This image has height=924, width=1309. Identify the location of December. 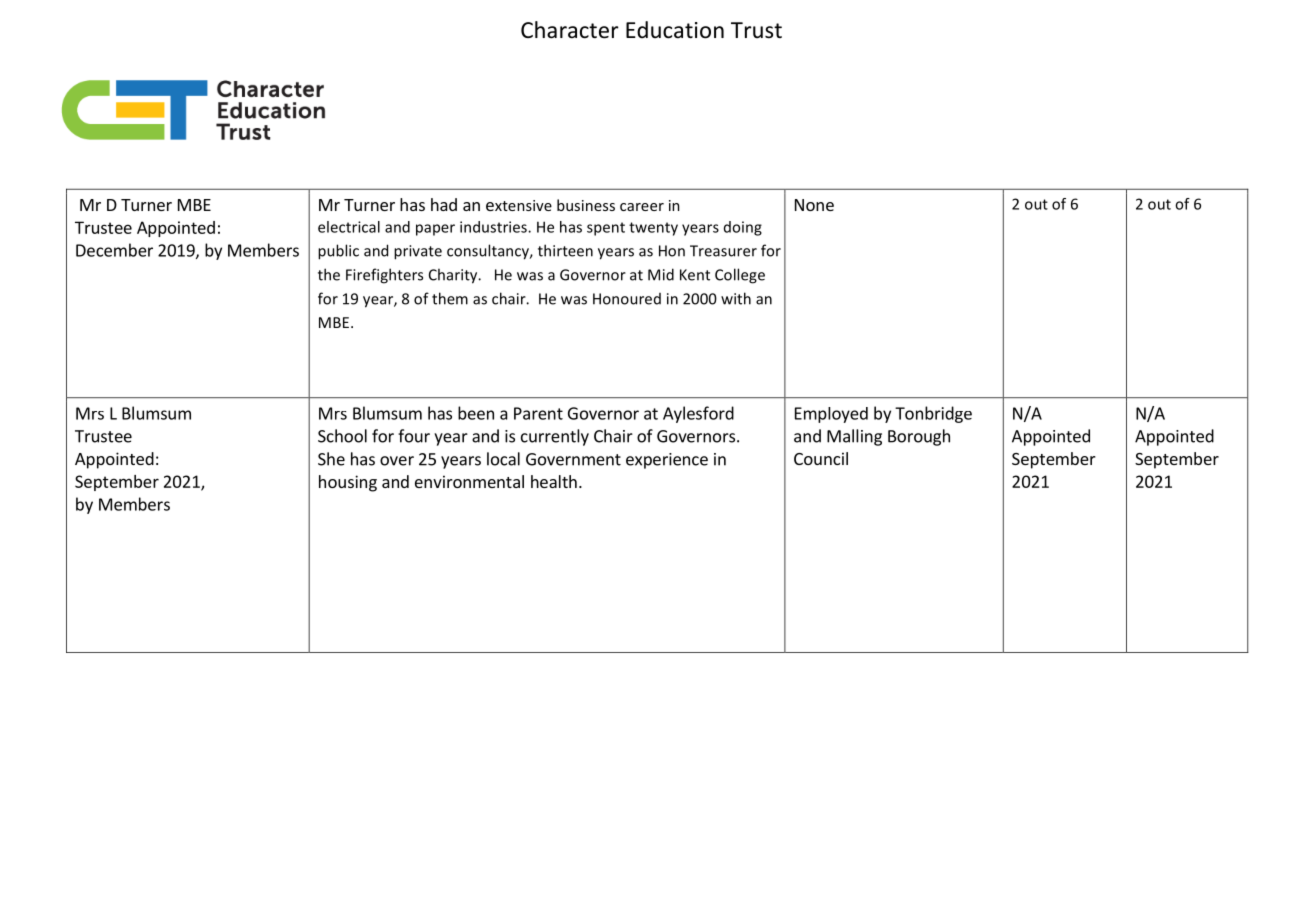
(114, 250).
